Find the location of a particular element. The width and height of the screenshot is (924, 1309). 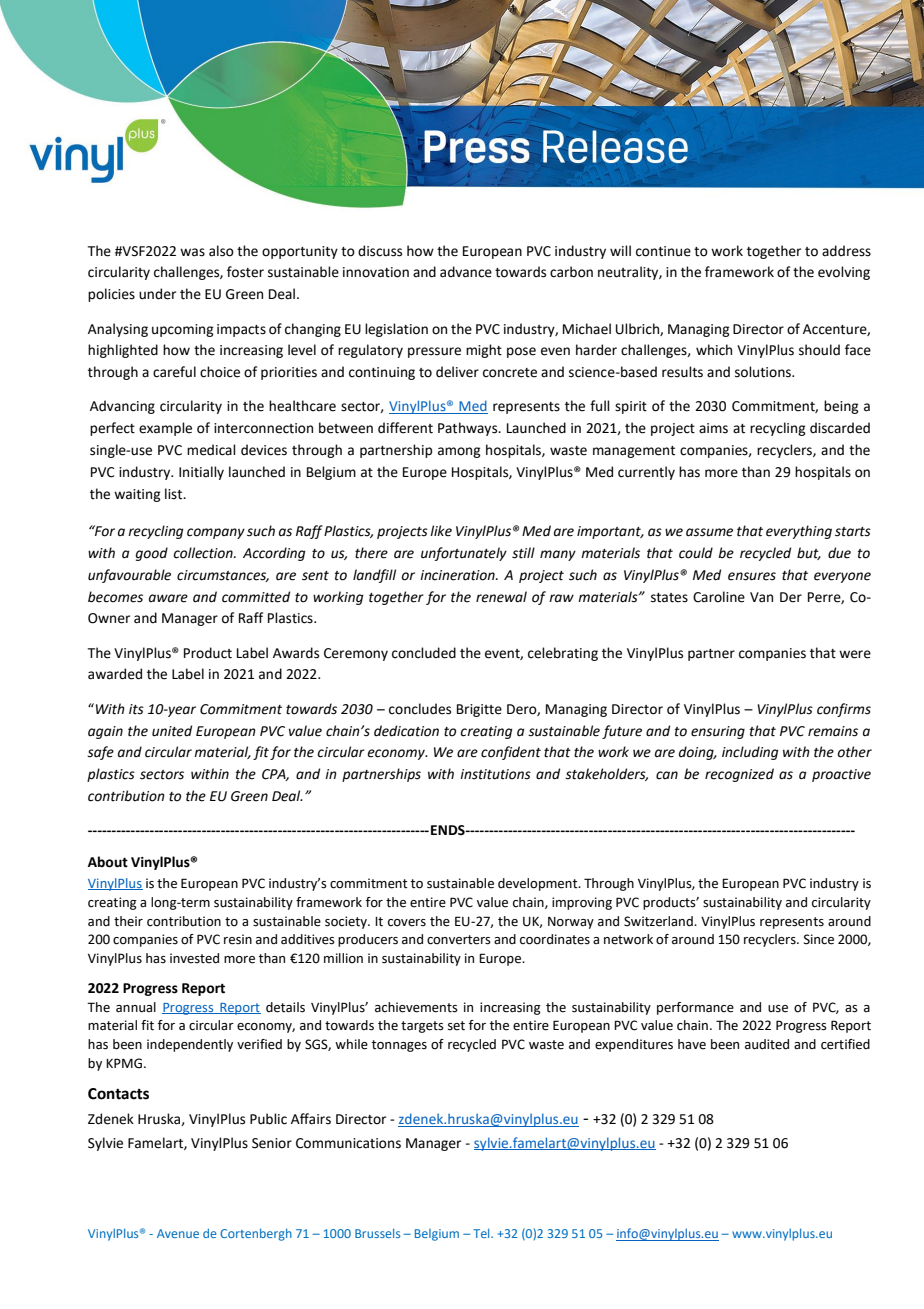

confident is located at coordinates (511, 753).
